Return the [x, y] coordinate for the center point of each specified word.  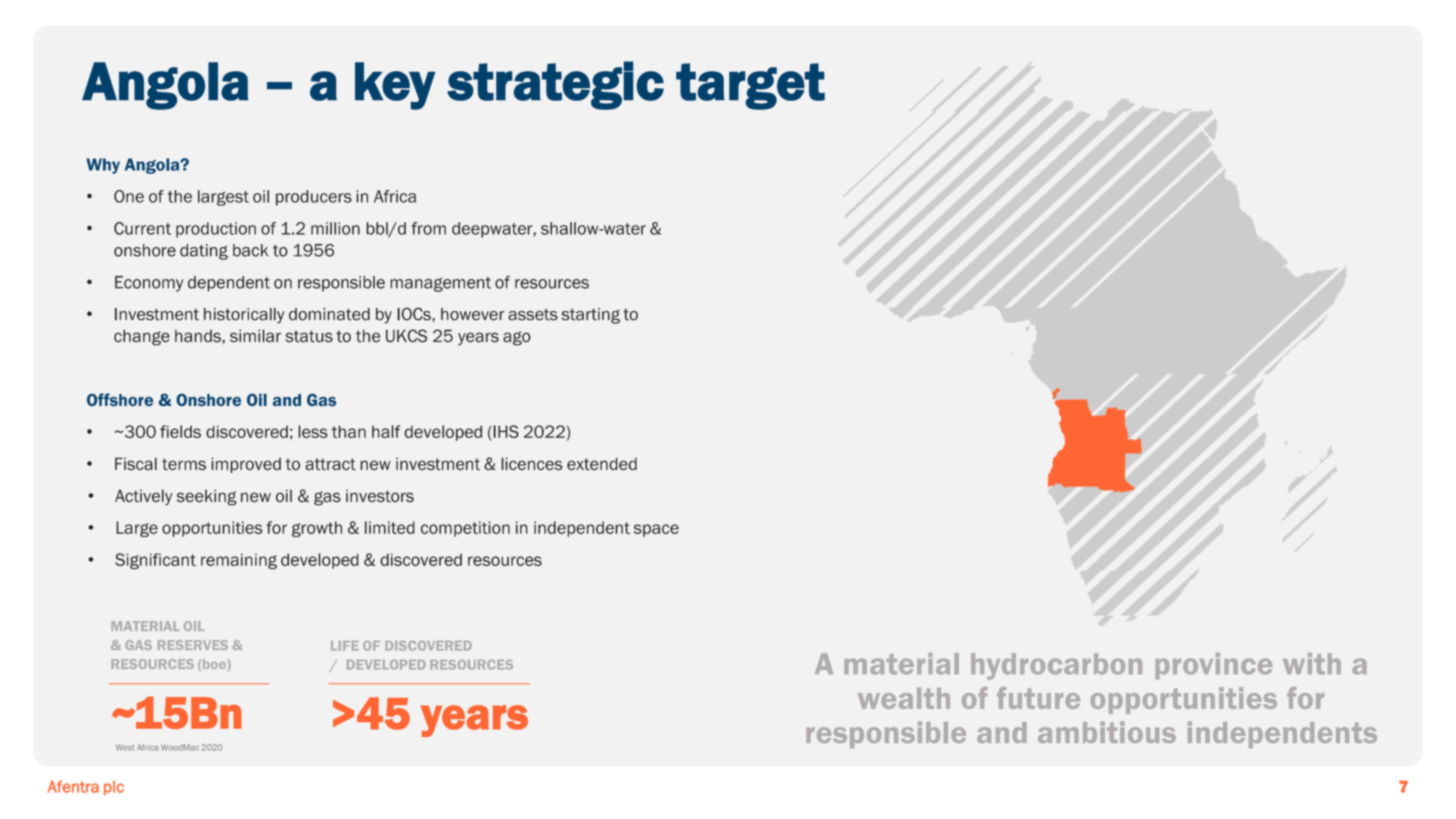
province [1214, 666]
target [750, 86]
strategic [555, 85]
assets [533, 315]
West [125, 747]
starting [591, 316]
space [656, 530]
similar [255, 336]
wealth [904, 698]
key [395, 86]
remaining [239, 561]
